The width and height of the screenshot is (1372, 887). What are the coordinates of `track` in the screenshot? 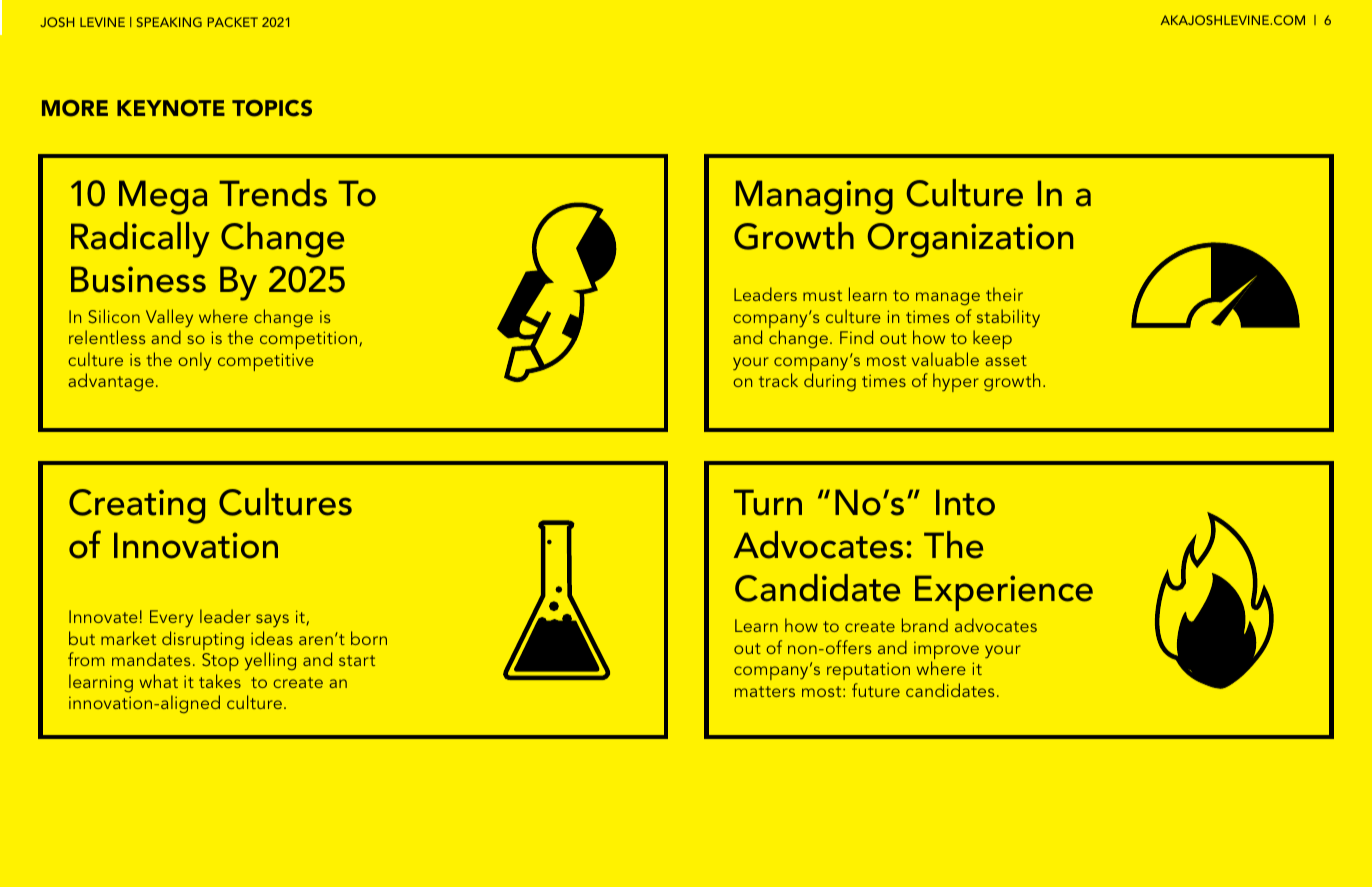 It's located at (778, 380).
